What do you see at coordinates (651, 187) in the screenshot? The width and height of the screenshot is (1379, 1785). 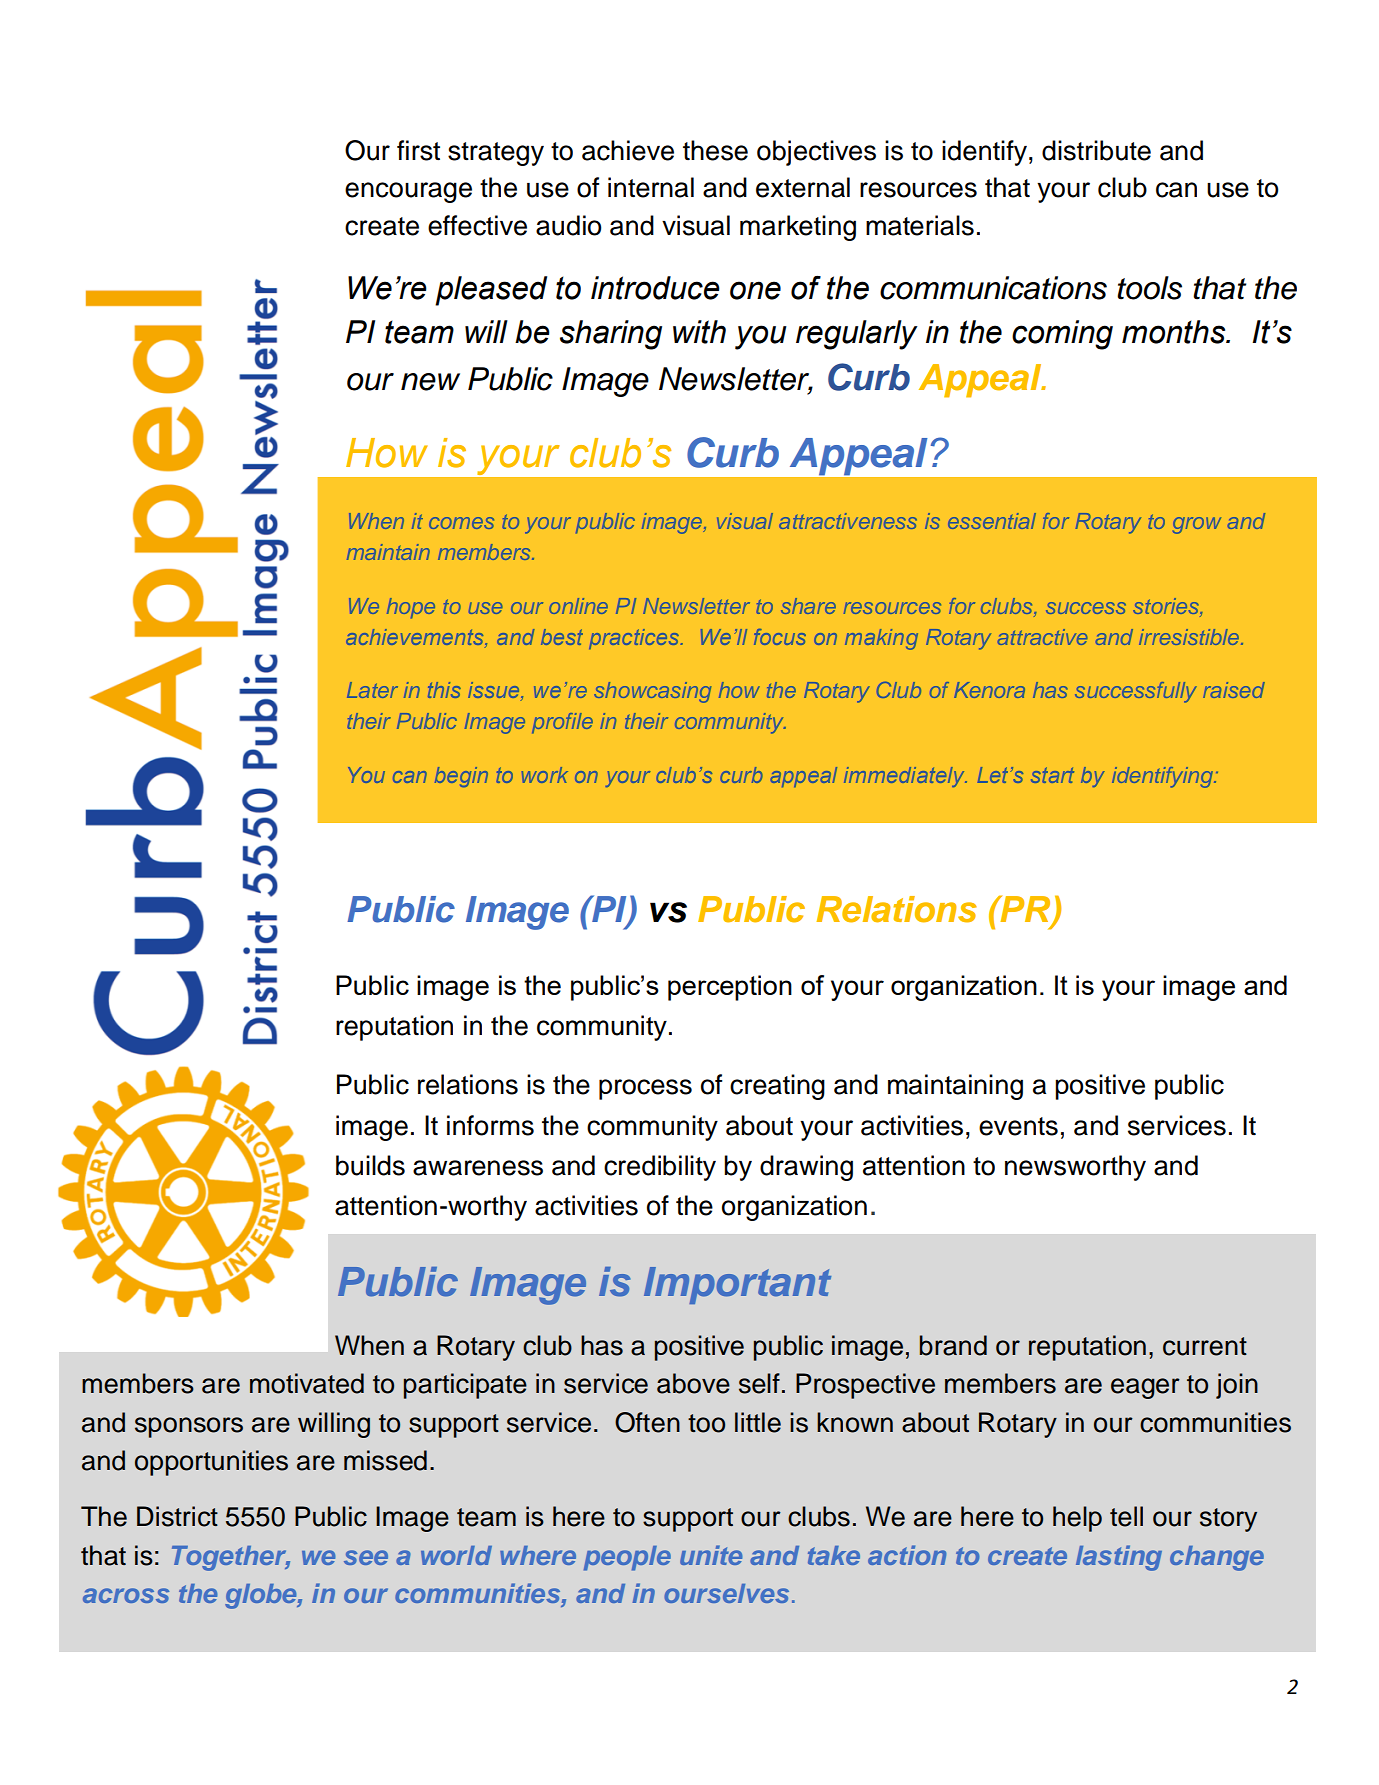 I see `internal` at bounding box center [651, 187].
